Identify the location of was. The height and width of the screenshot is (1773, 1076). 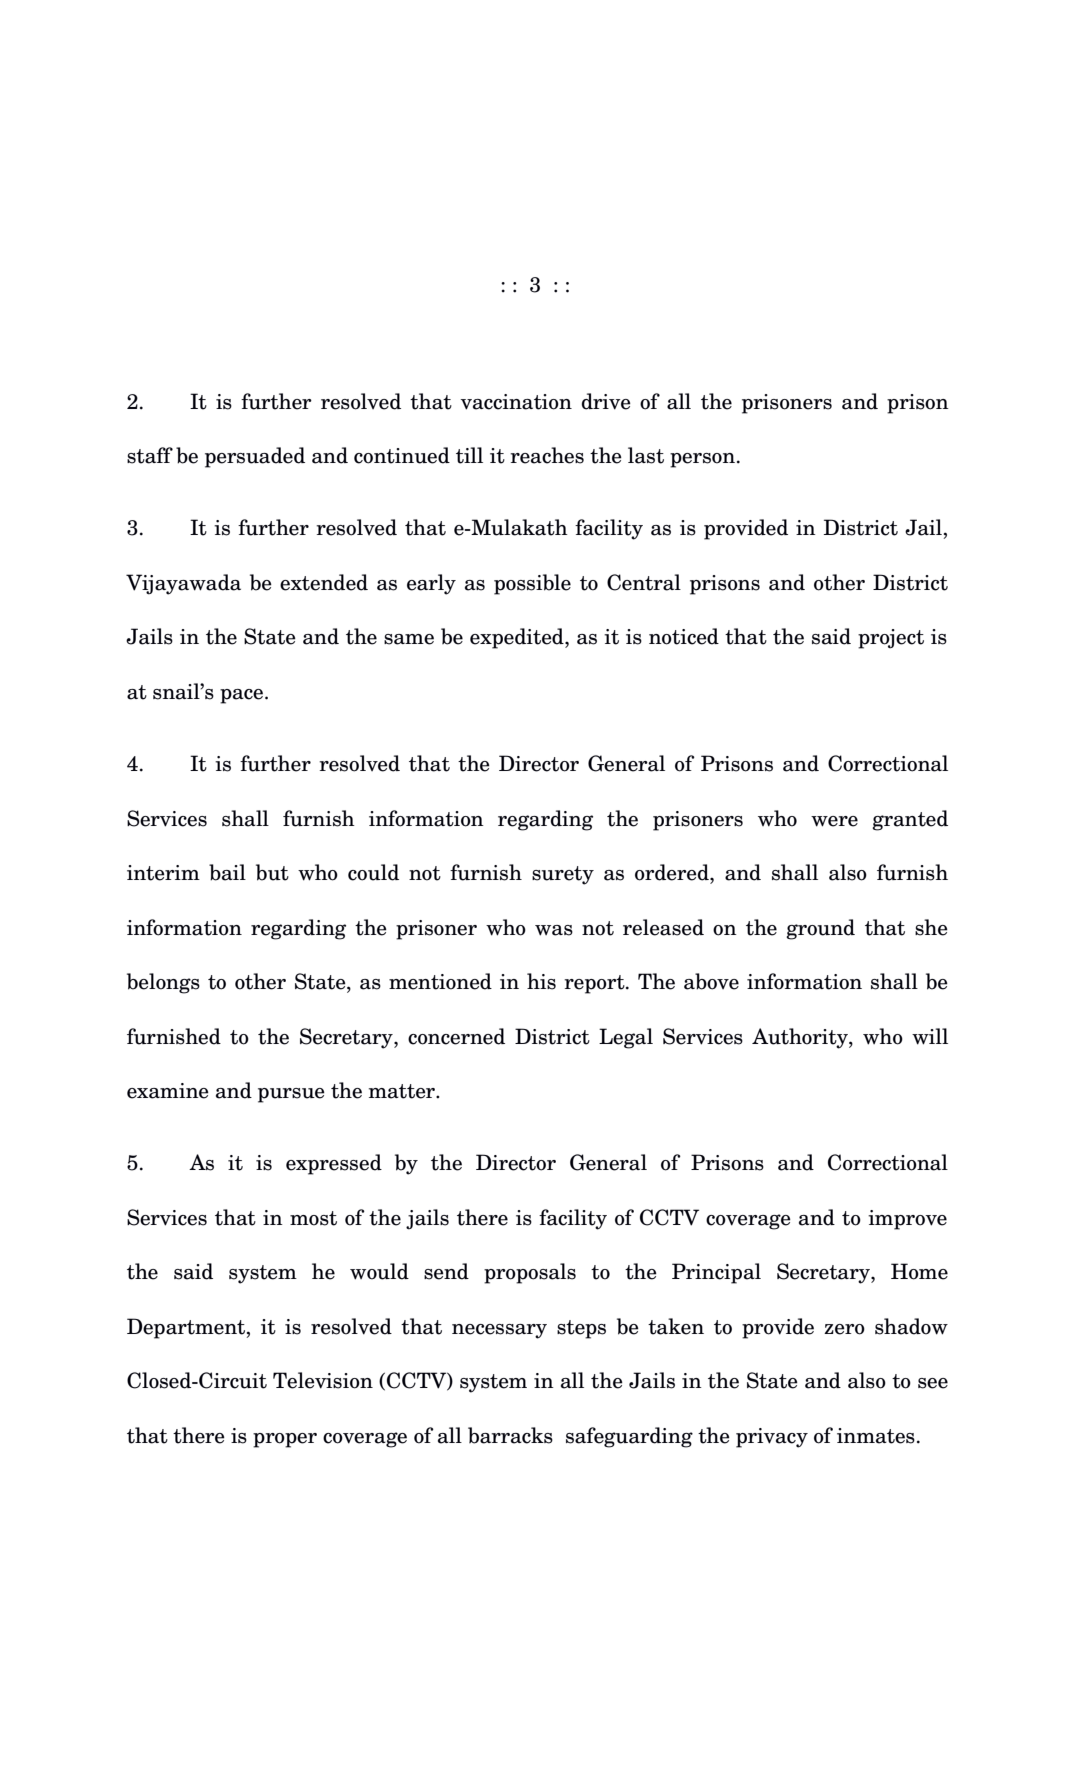
(554, 930).
